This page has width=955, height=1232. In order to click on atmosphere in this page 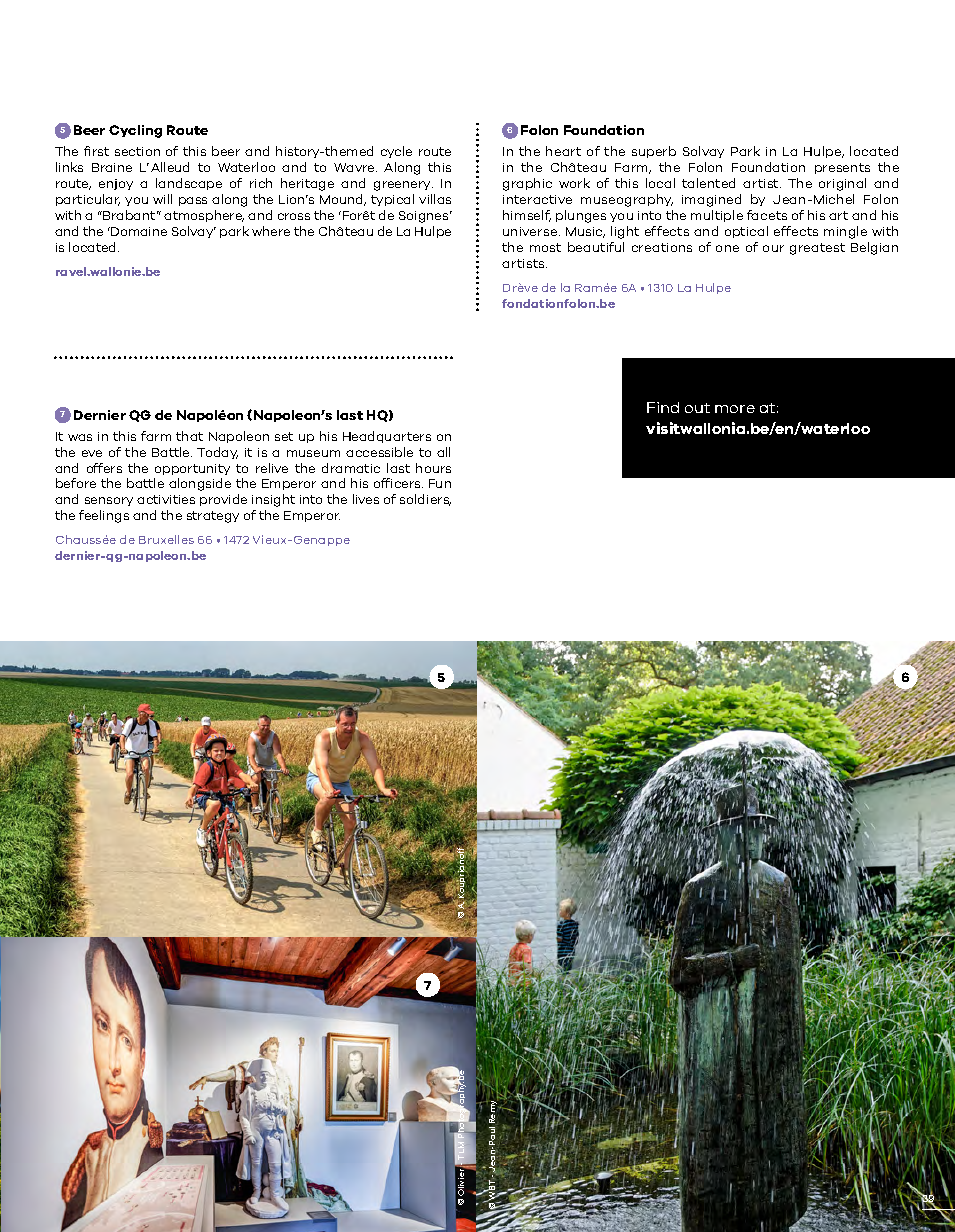, I will do `click(204, 216)`.
